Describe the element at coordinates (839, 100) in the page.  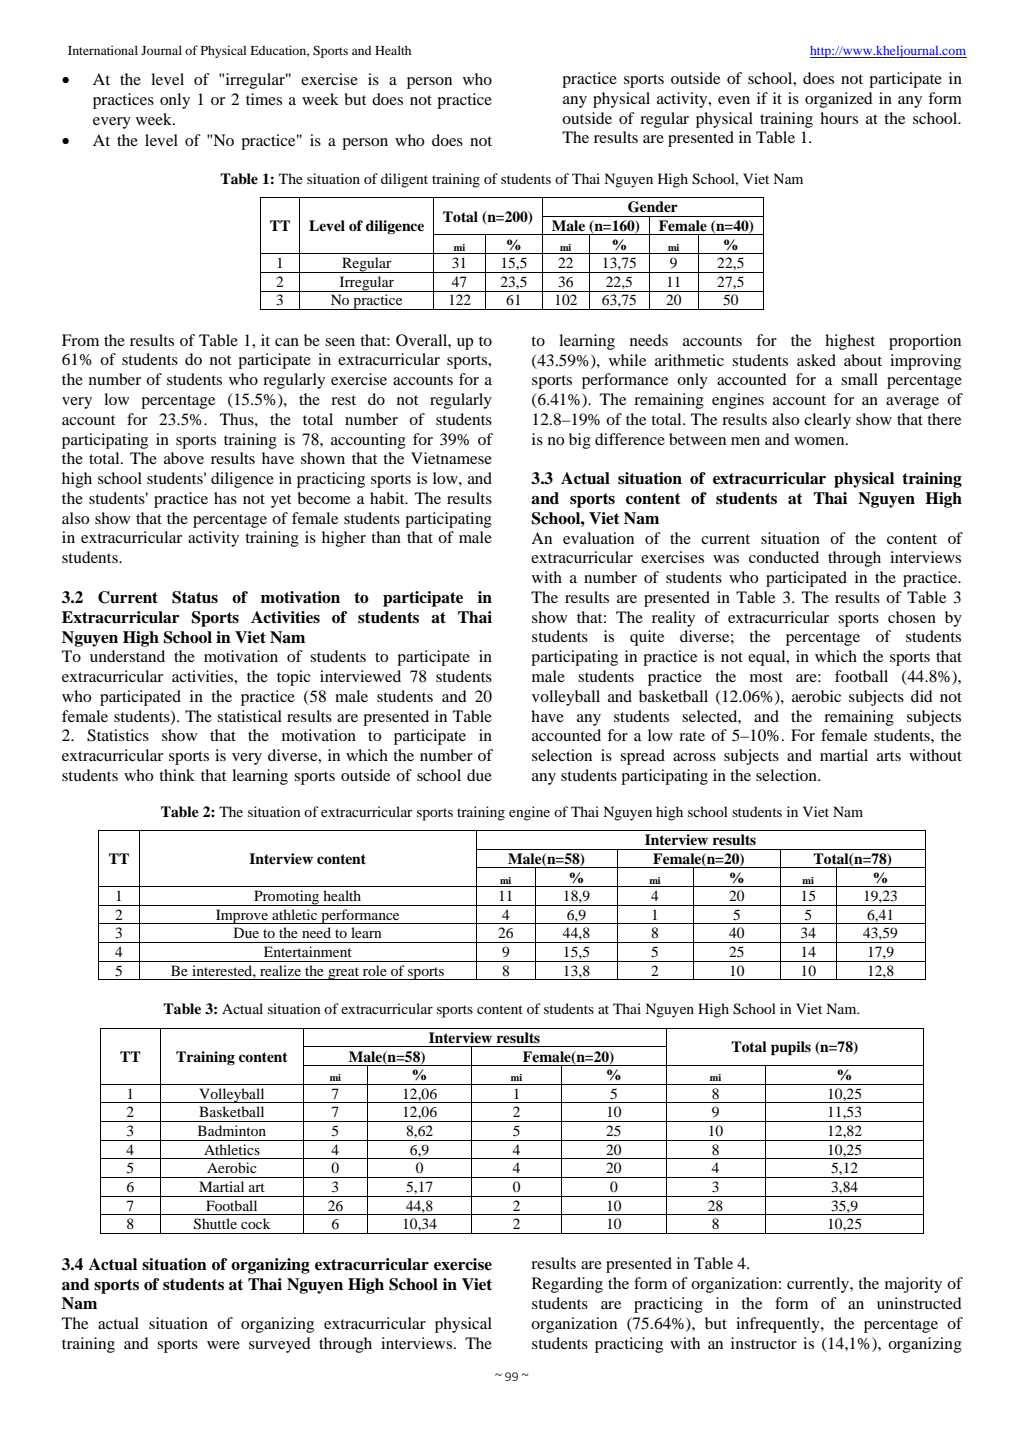
I see `organized` at that location.
